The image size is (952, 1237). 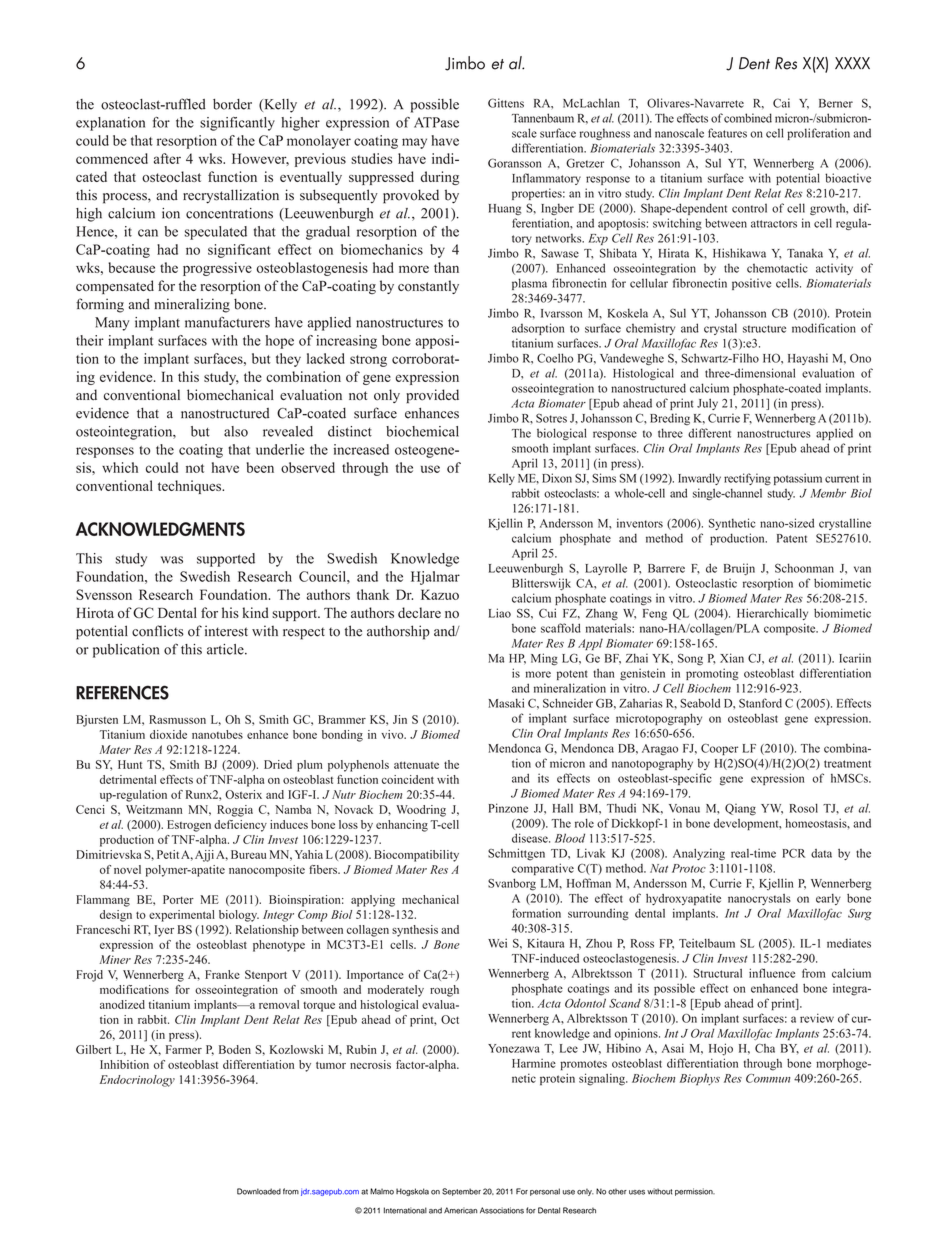 I want to click on manufacturers, so click(x=227, y=322).
